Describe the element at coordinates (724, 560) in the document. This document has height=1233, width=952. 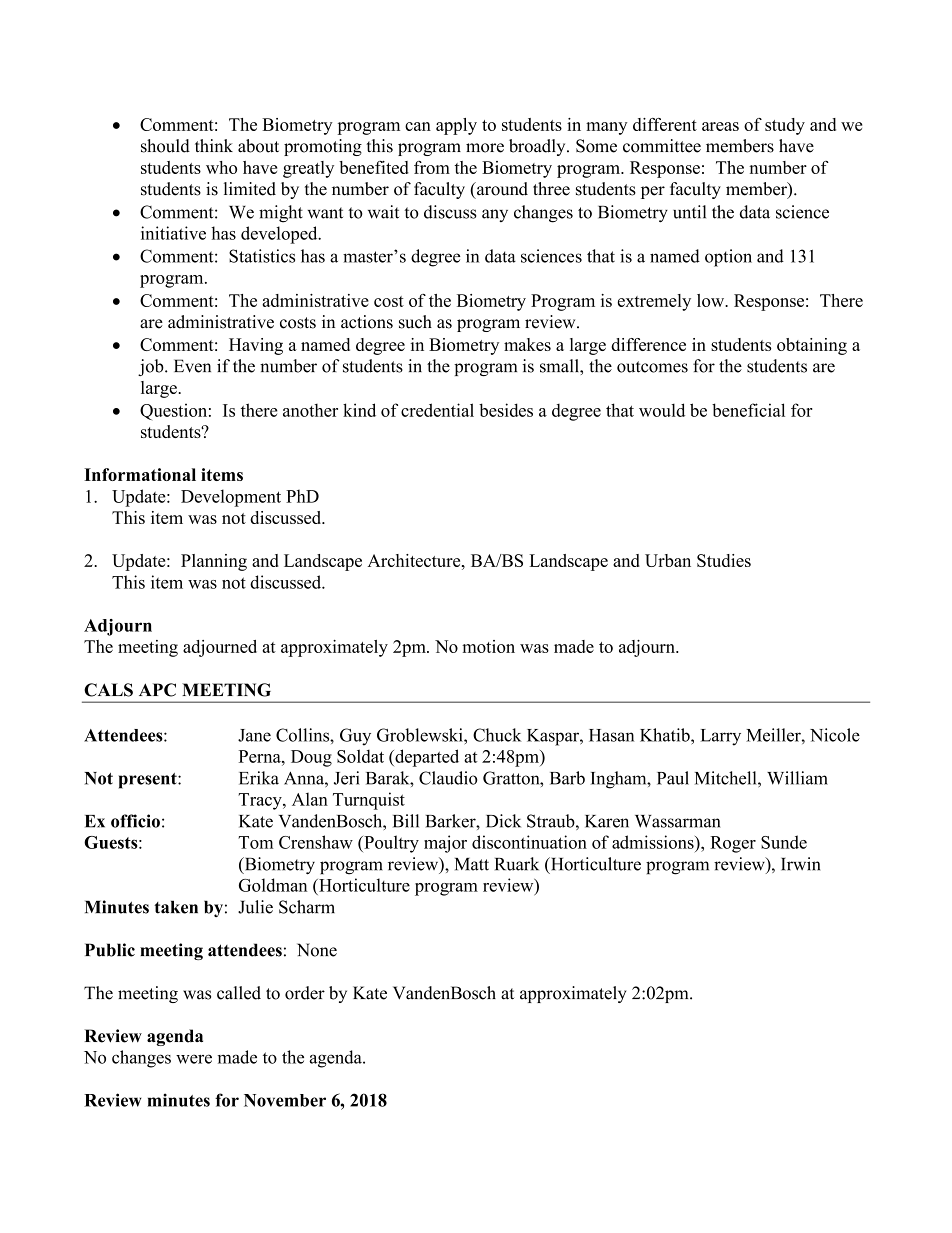
I see `Studies` at that location.
